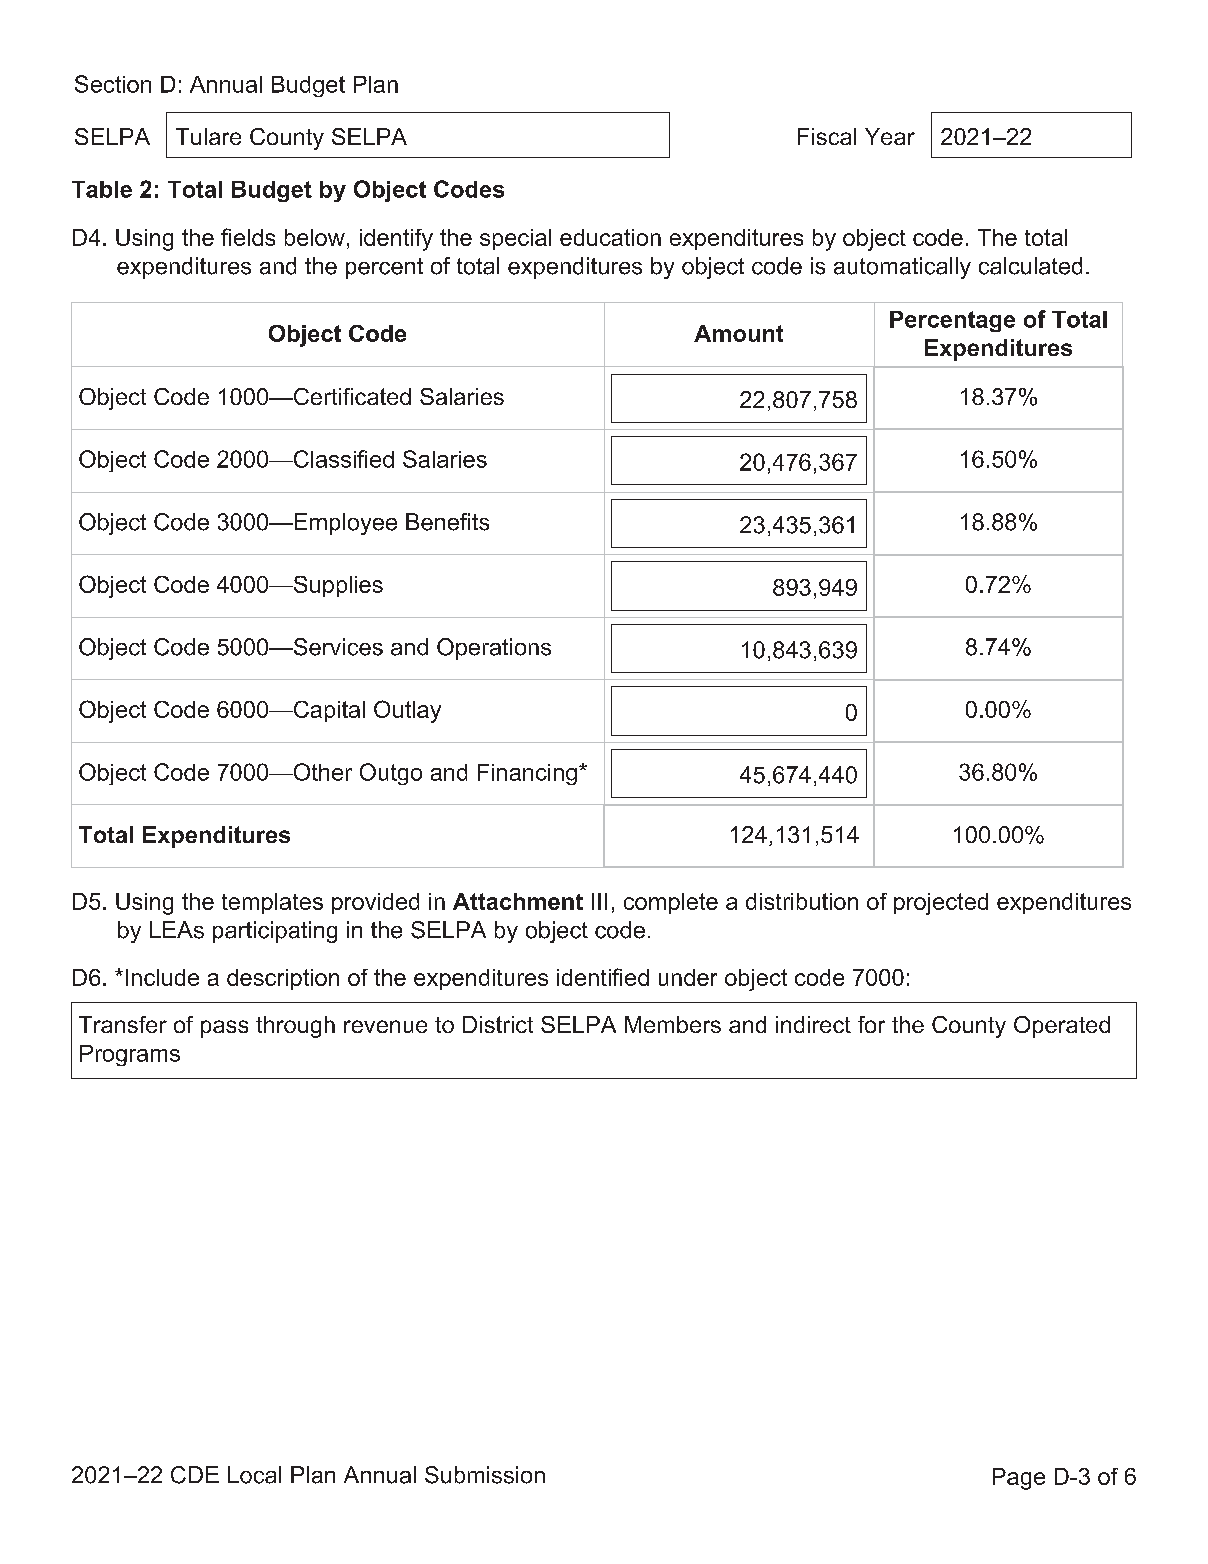 This screenshot has height=1564, width=1208. What do you see at coordinates (610, 237) in the screenshot?
I see `education` at bounding box center [610, 237].
